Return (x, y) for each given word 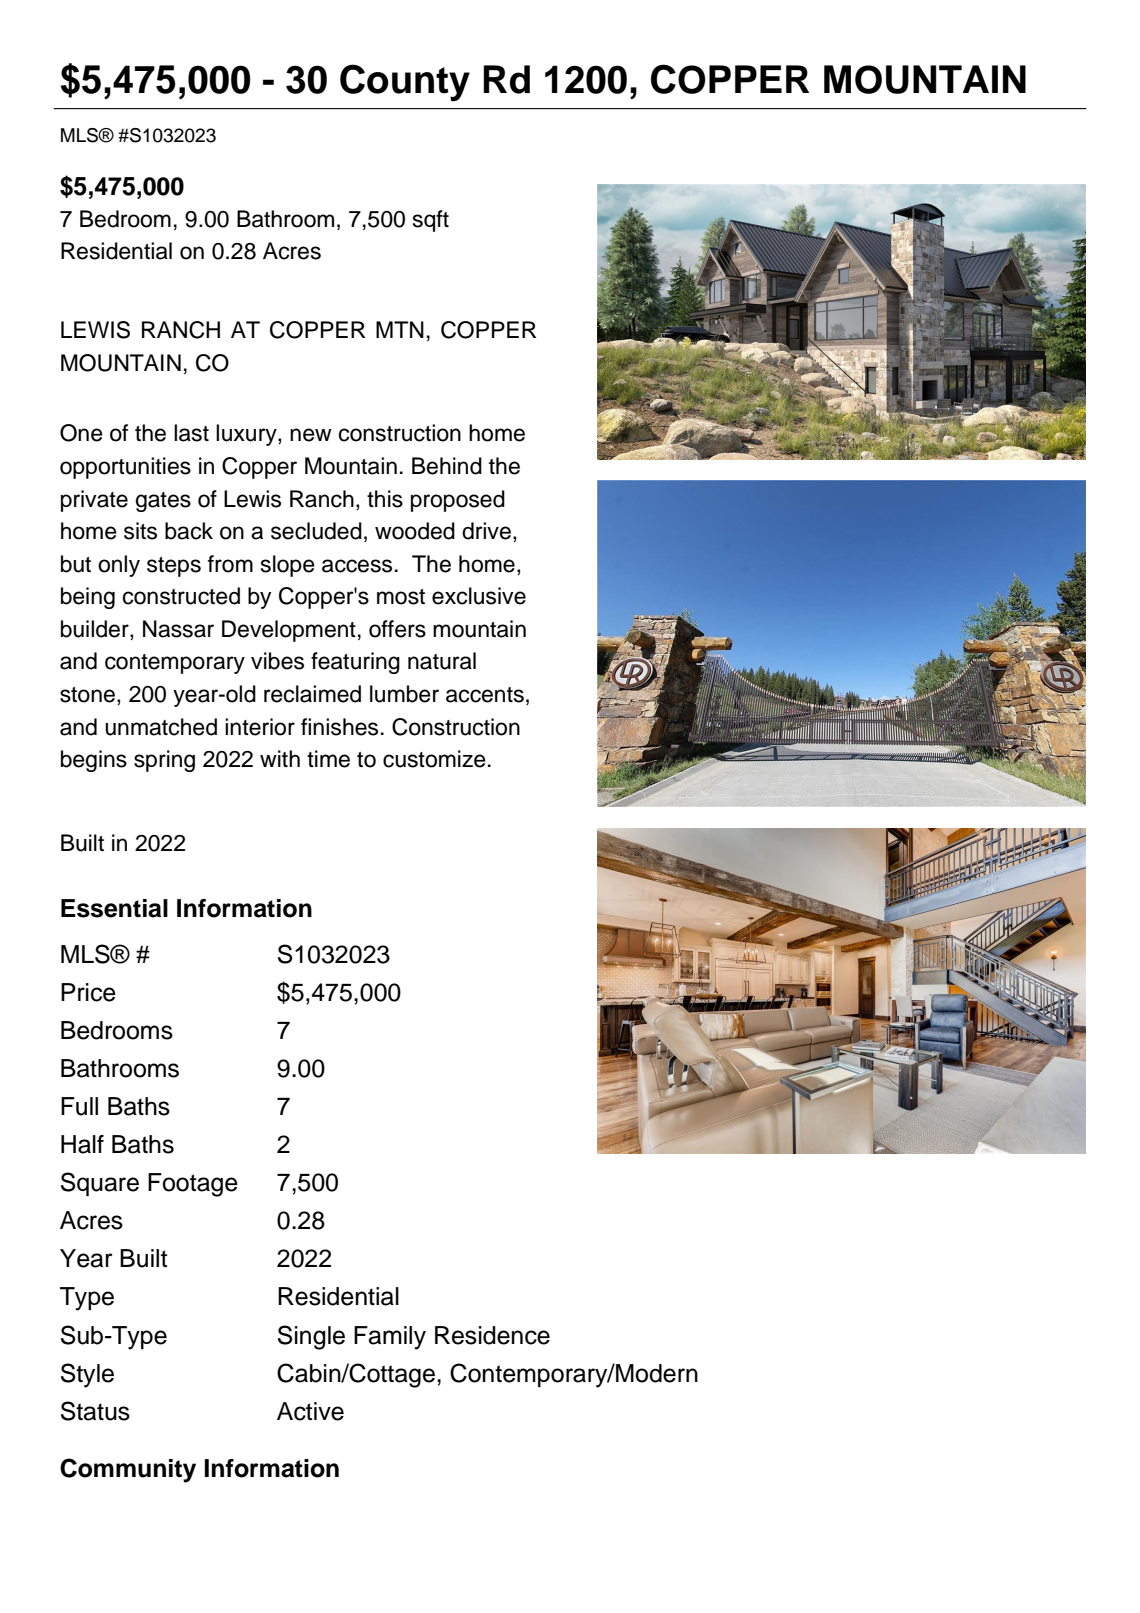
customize (434, 759)
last (191, 433)
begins (94, 761)
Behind (447, 466)
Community (128, 1470)
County (405, 83)
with (280, 758)
